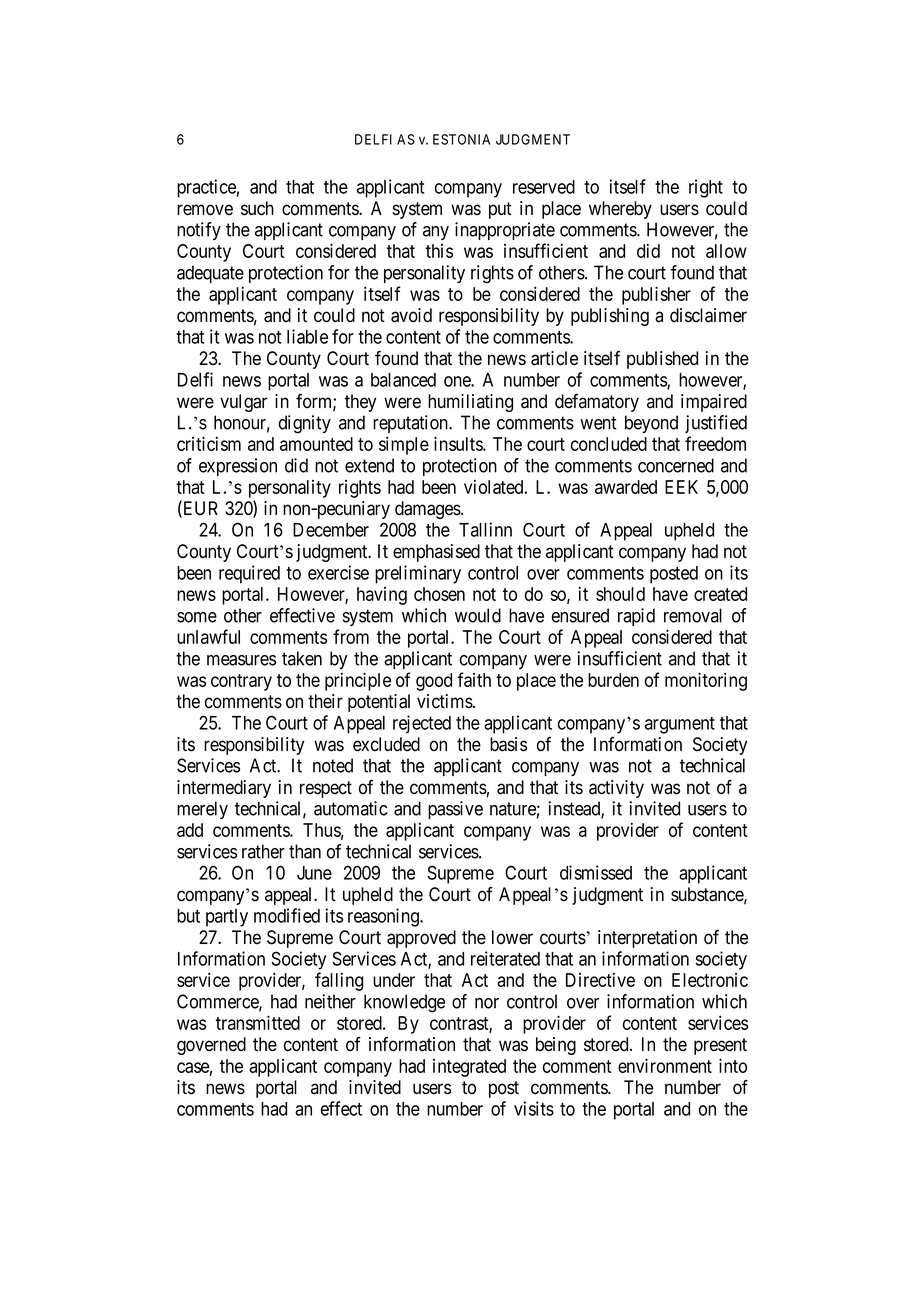 The height and width of the document is (1308, 924). Describe the element at coordinates (224, 789) in the document. I see `intermediary` at that location.
